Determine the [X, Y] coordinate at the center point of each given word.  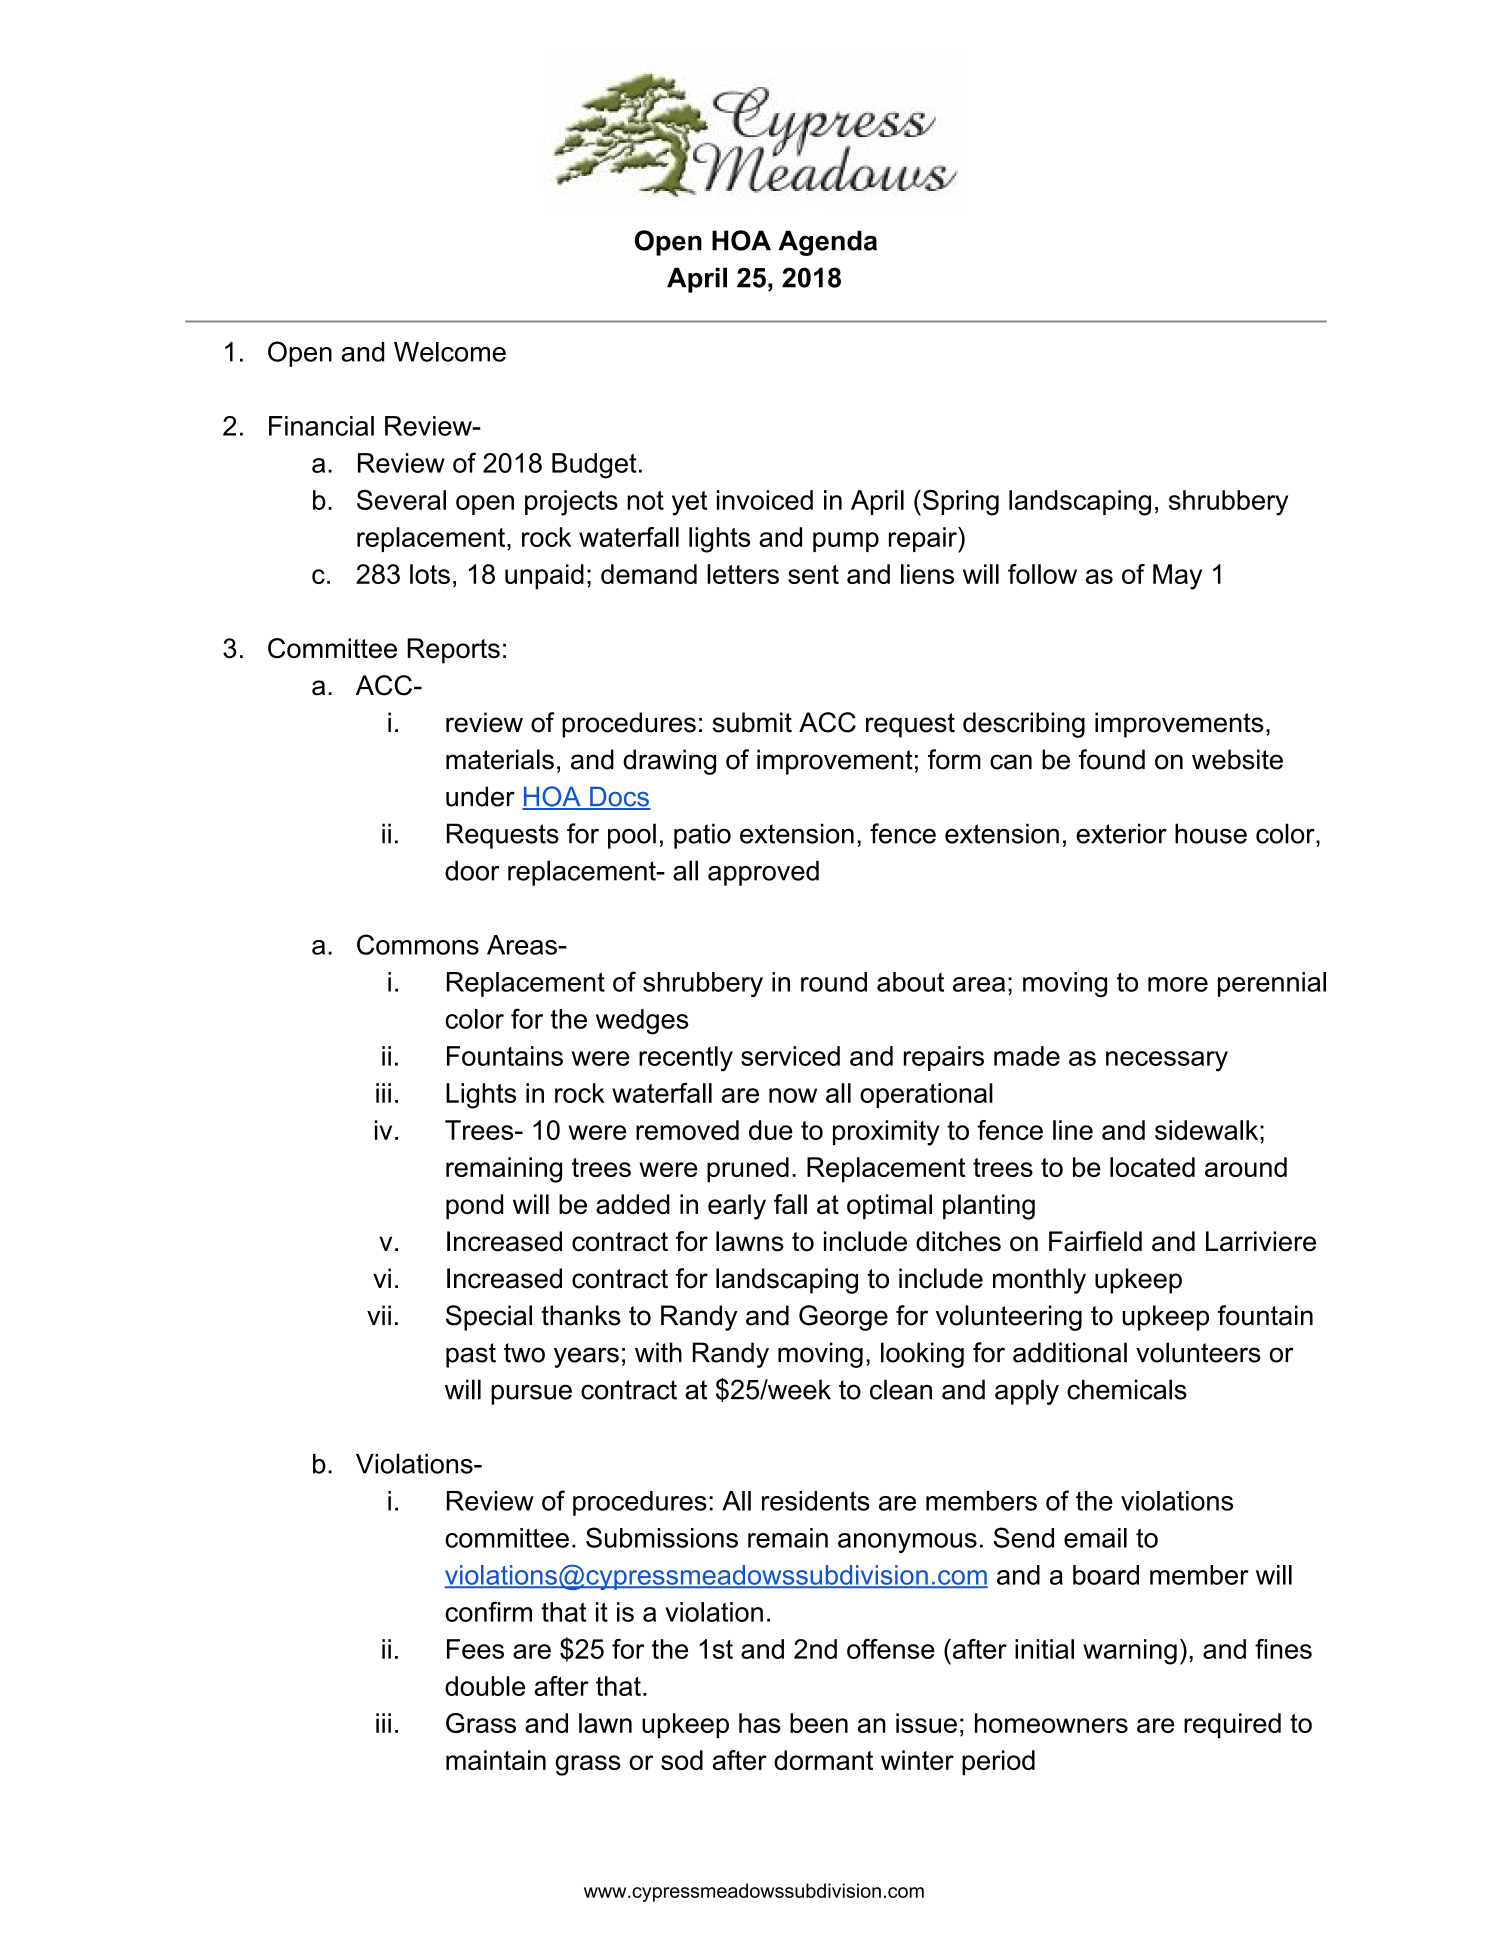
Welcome [450, 352]
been [819, 1723]
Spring [961, 503]
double [485, 1686]
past [471, 1355]
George [843, 1318]
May [1177, 577]
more [1178, 984]
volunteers [1198, 1352]
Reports [453, 651]
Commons [418, 944]
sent [813, 574]
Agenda [828, 243]
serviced [790, 1056]
